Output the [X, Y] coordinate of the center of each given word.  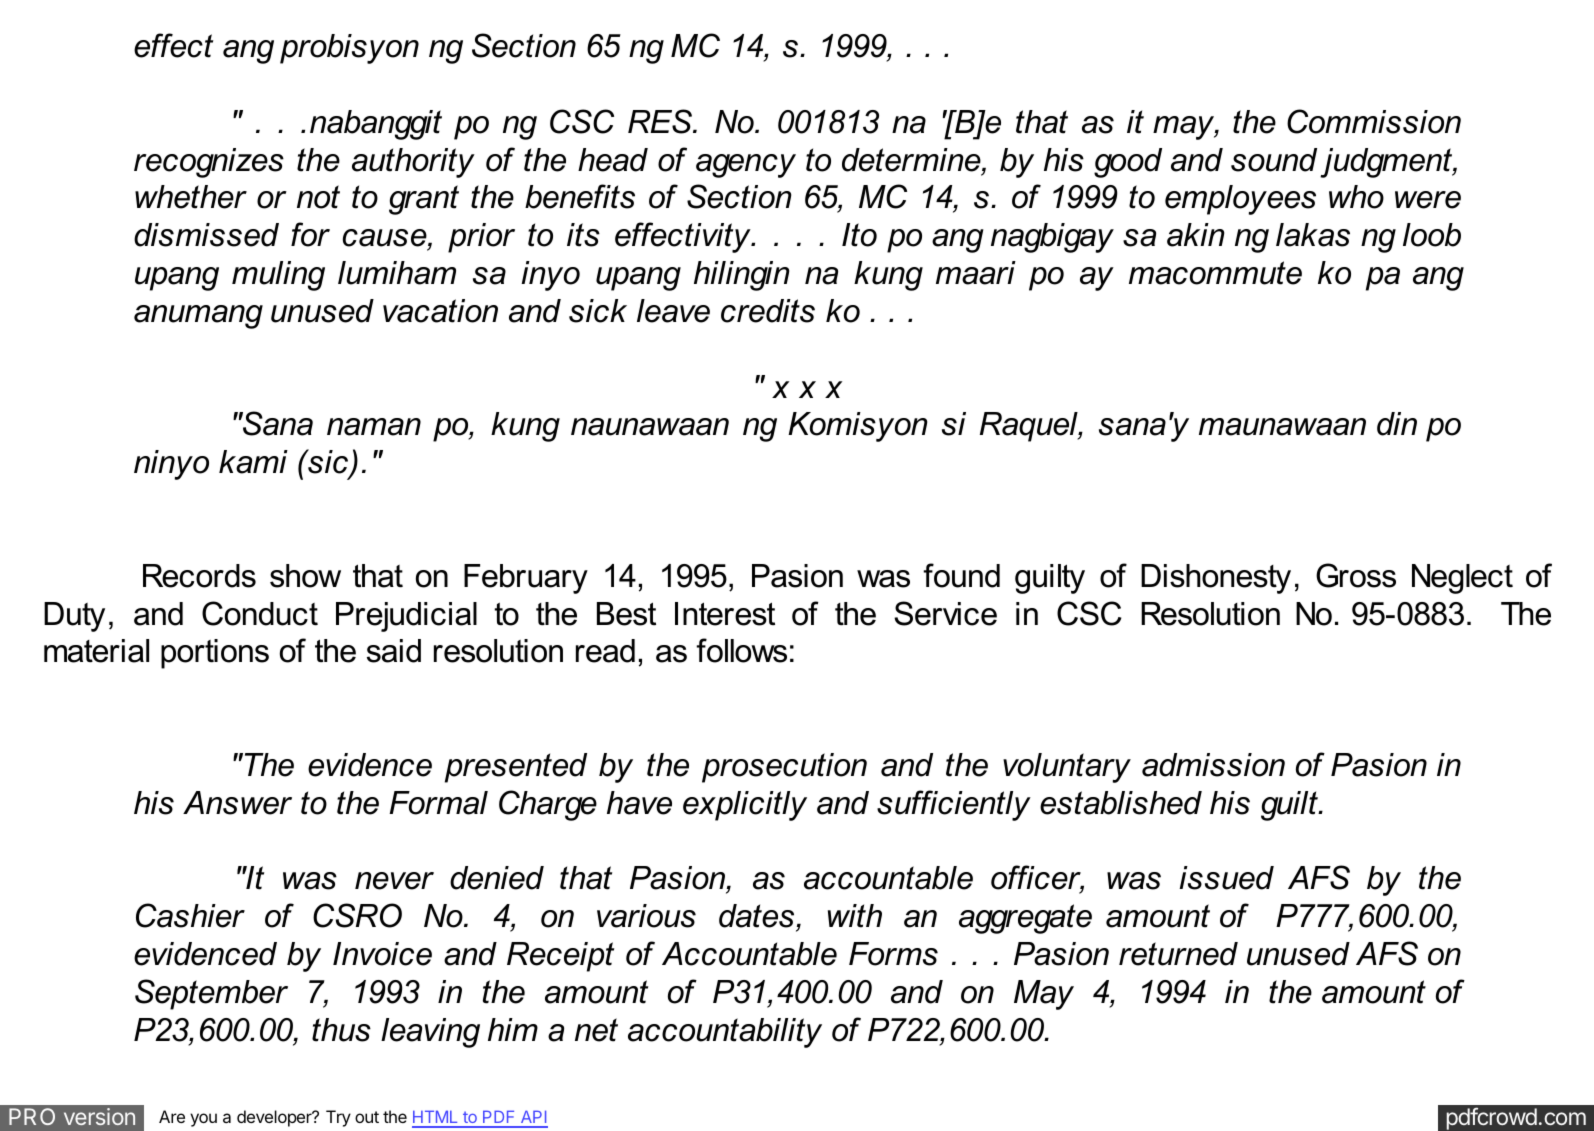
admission [1213, 765]
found [961, 575]
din [1397, 424]
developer [275, 1118]
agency [746, 166]
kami [253, 462]
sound [1274, 160]
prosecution [784, 768]
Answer [237, 803]
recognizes [209, 163]
